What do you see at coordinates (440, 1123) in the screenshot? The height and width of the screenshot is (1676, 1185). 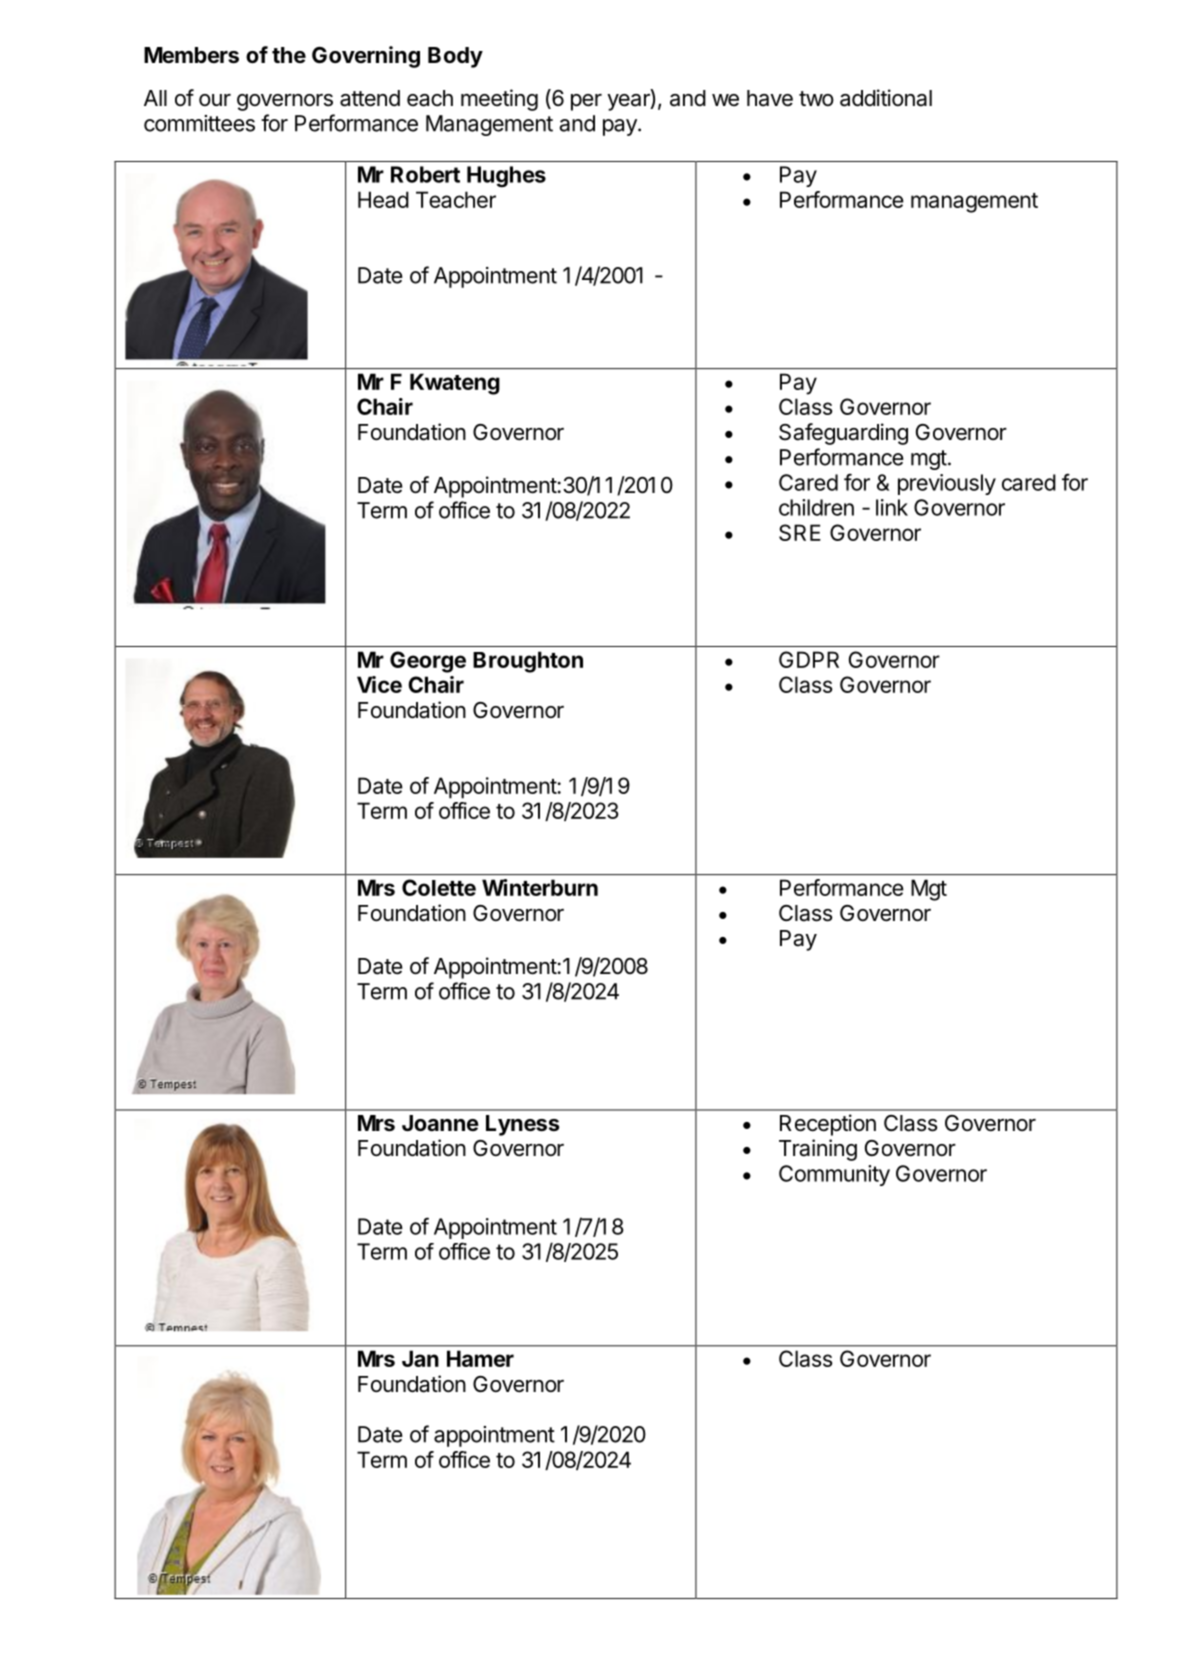 I see `Joanne` at bounding box center [440, 1123].
